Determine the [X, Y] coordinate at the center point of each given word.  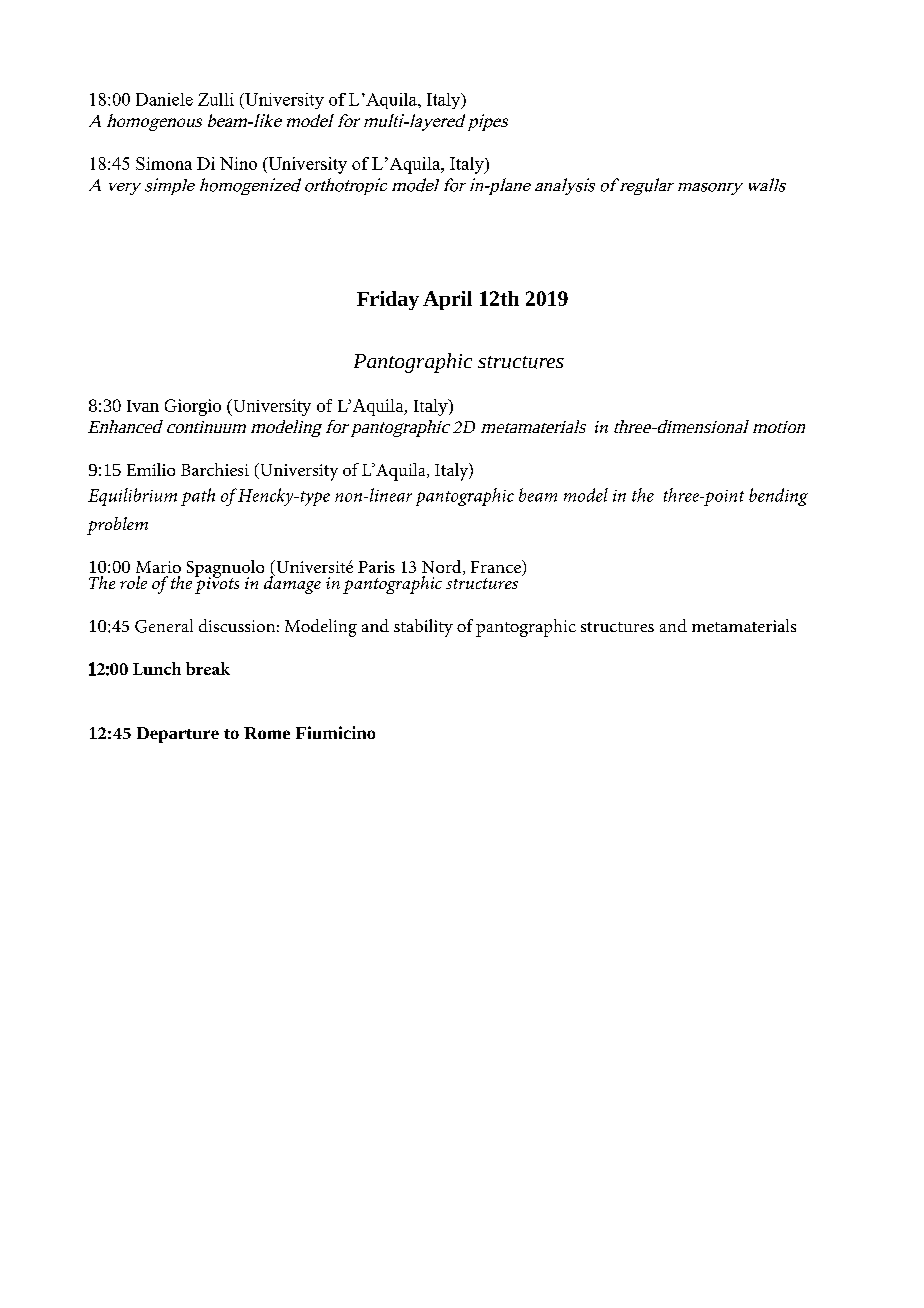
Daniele [164, 99]
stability [423, 628]
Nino [238, 163]
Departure [178, 735]
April [447, 300]
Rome [267, 733]
